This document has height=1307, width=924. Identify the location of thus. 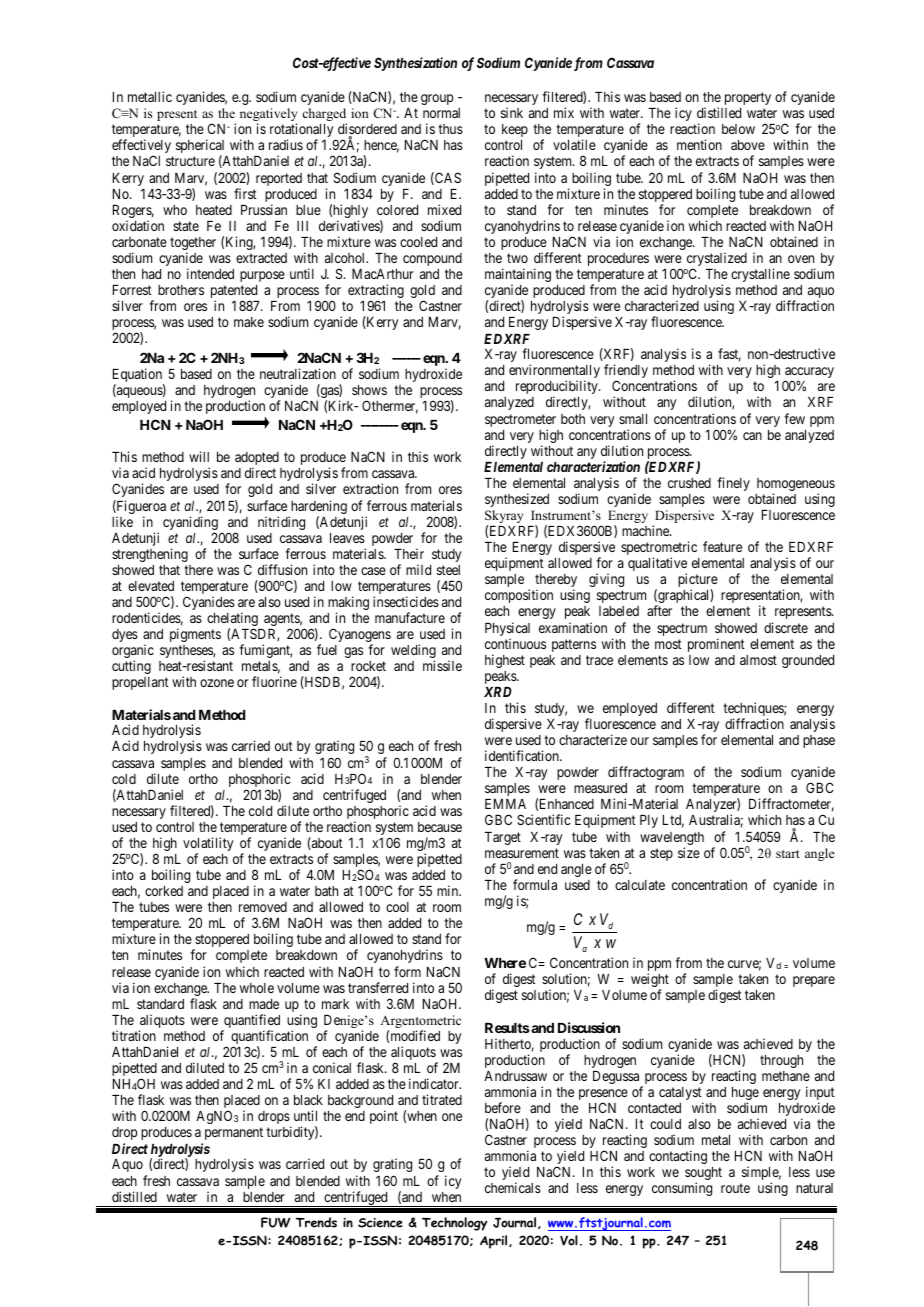
(450, 129).
